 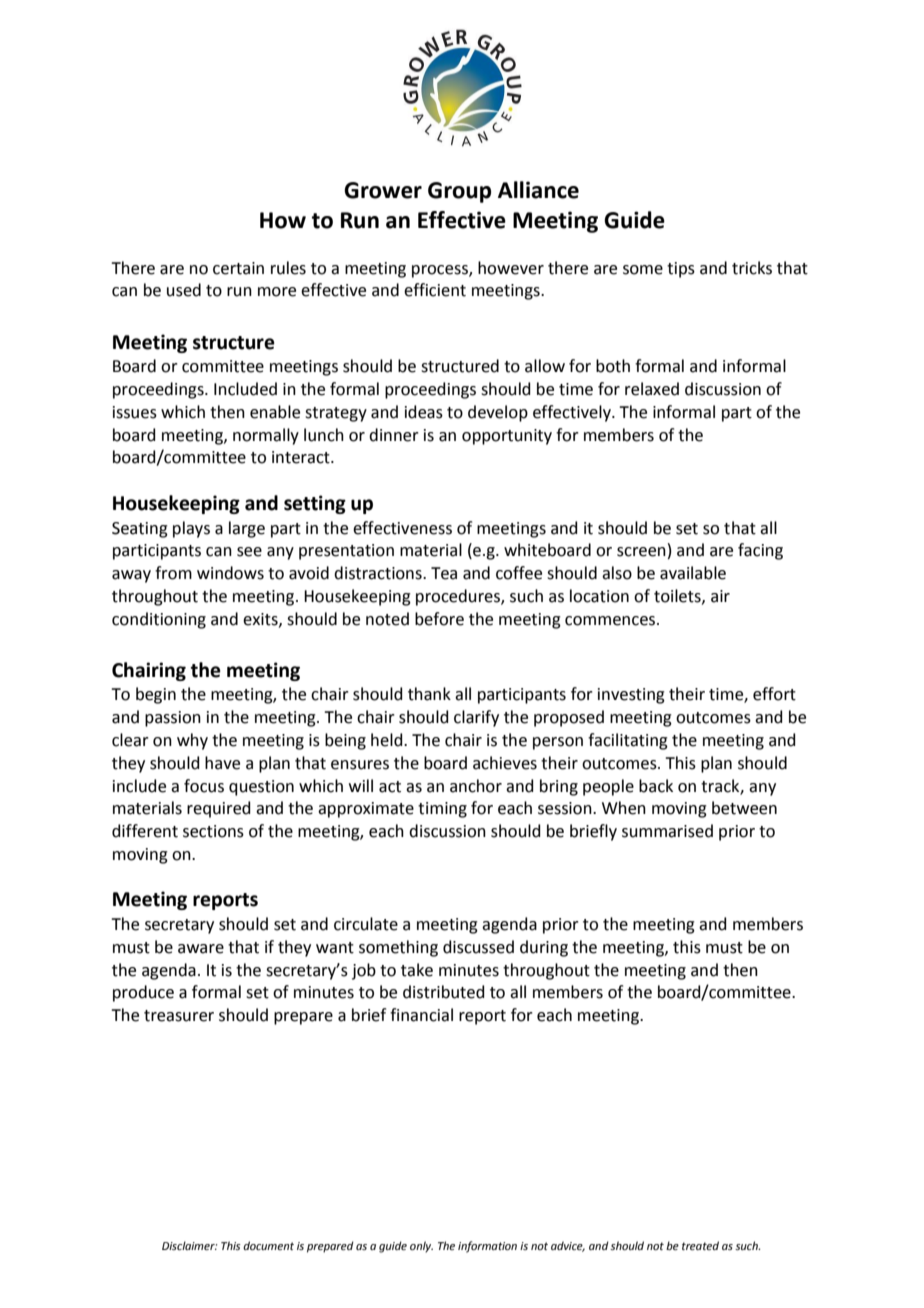 What do you see at coordinates (444, 992) in the screenshot?
I see `distributed` at bounding box center [444, 992].
